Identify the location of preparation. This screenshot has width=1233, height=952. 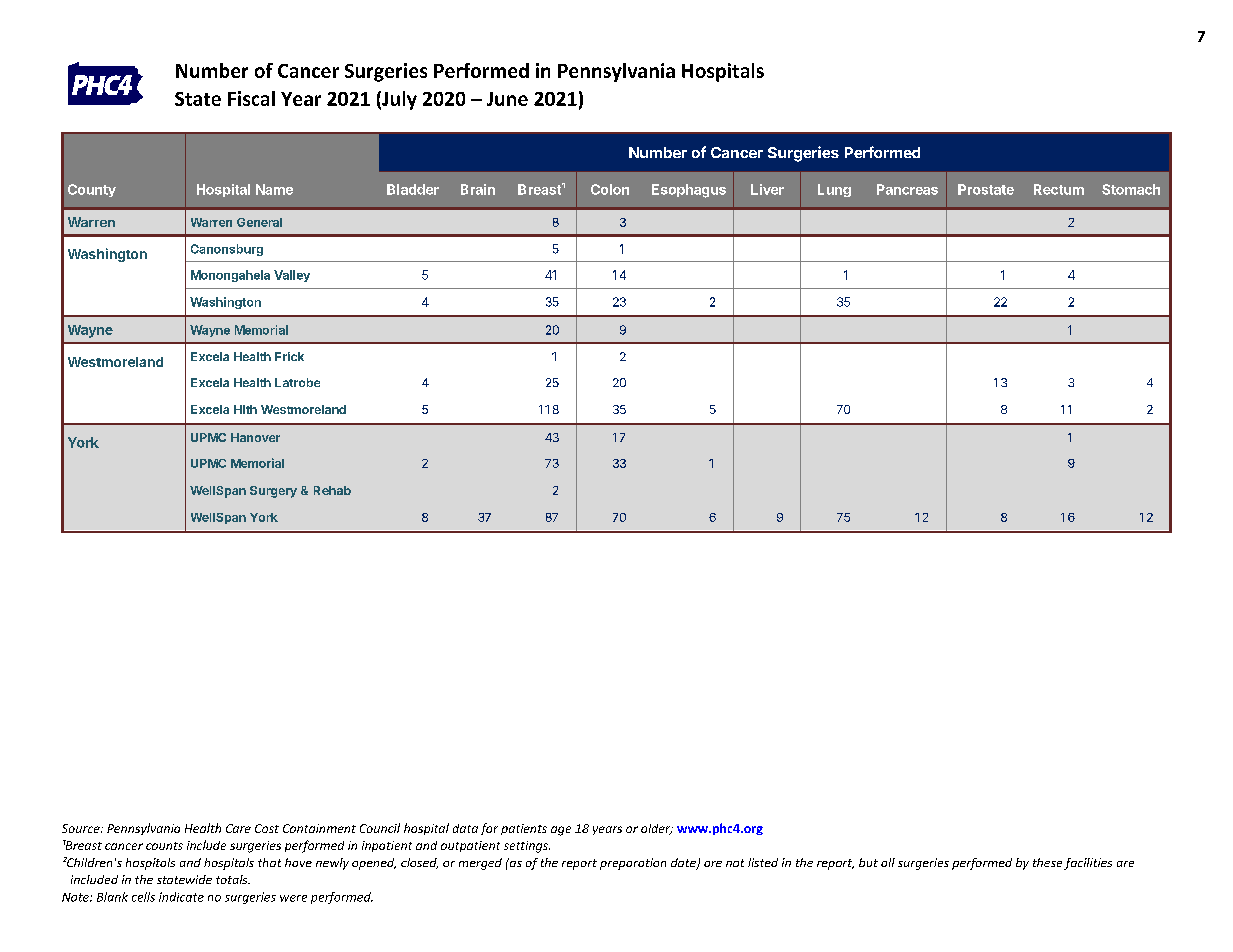
(633, 864).
